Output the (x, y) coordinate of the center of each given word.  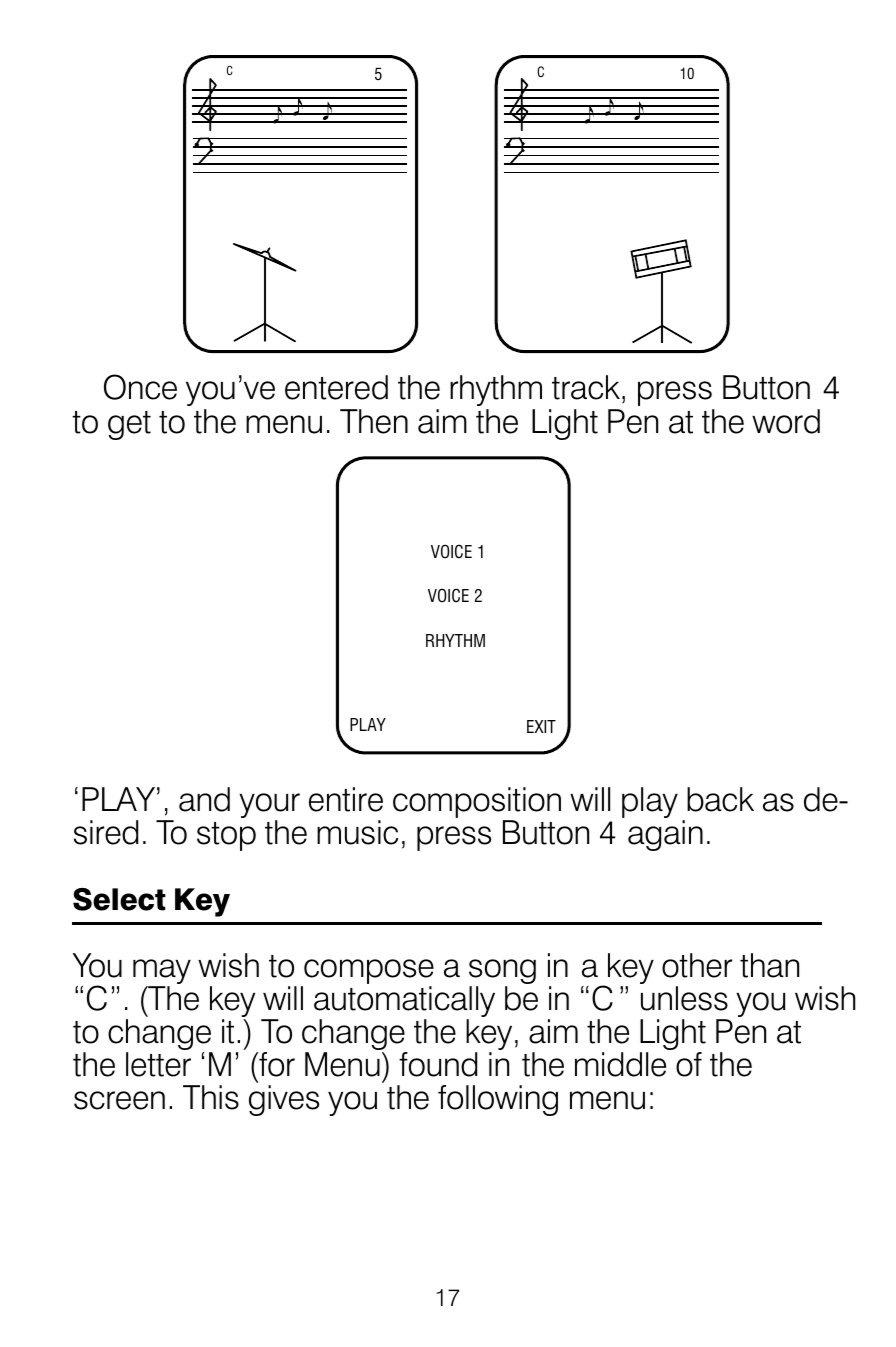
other (697, 965)
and (204, 799)
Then (374, 421)
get (129, 425)
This (211, 1097)
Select (119, 899)
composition (477, 804)
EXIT (541, 726)
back (720, 799)
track (586, 387)
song (502, 973)
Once (140, 387)
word (786, 421)
